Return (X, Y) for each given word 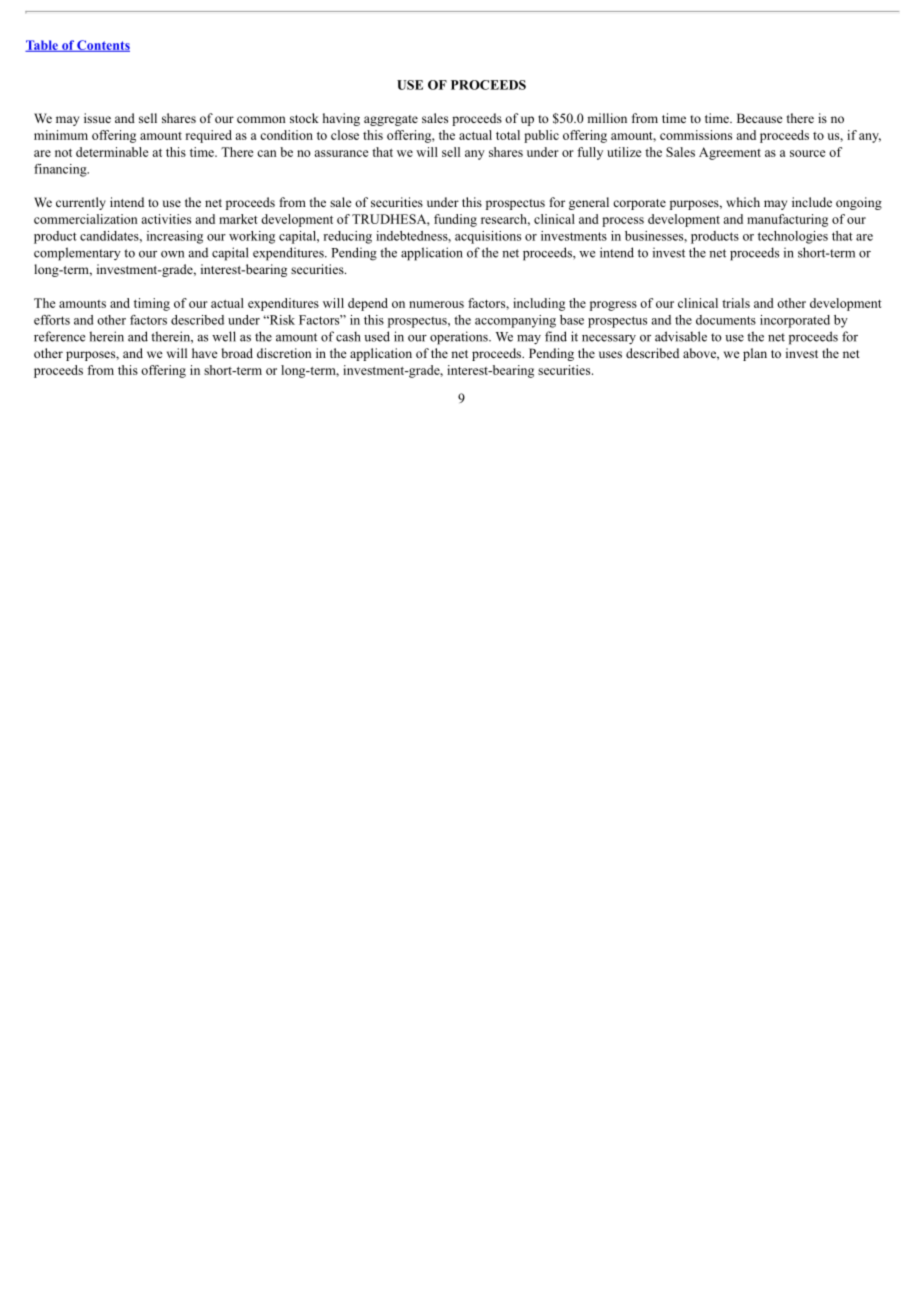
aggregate (391, 120)
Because (760, 118)
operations (460, 338)
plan (755, 354)
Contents (102, 46)
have (205, 353)
